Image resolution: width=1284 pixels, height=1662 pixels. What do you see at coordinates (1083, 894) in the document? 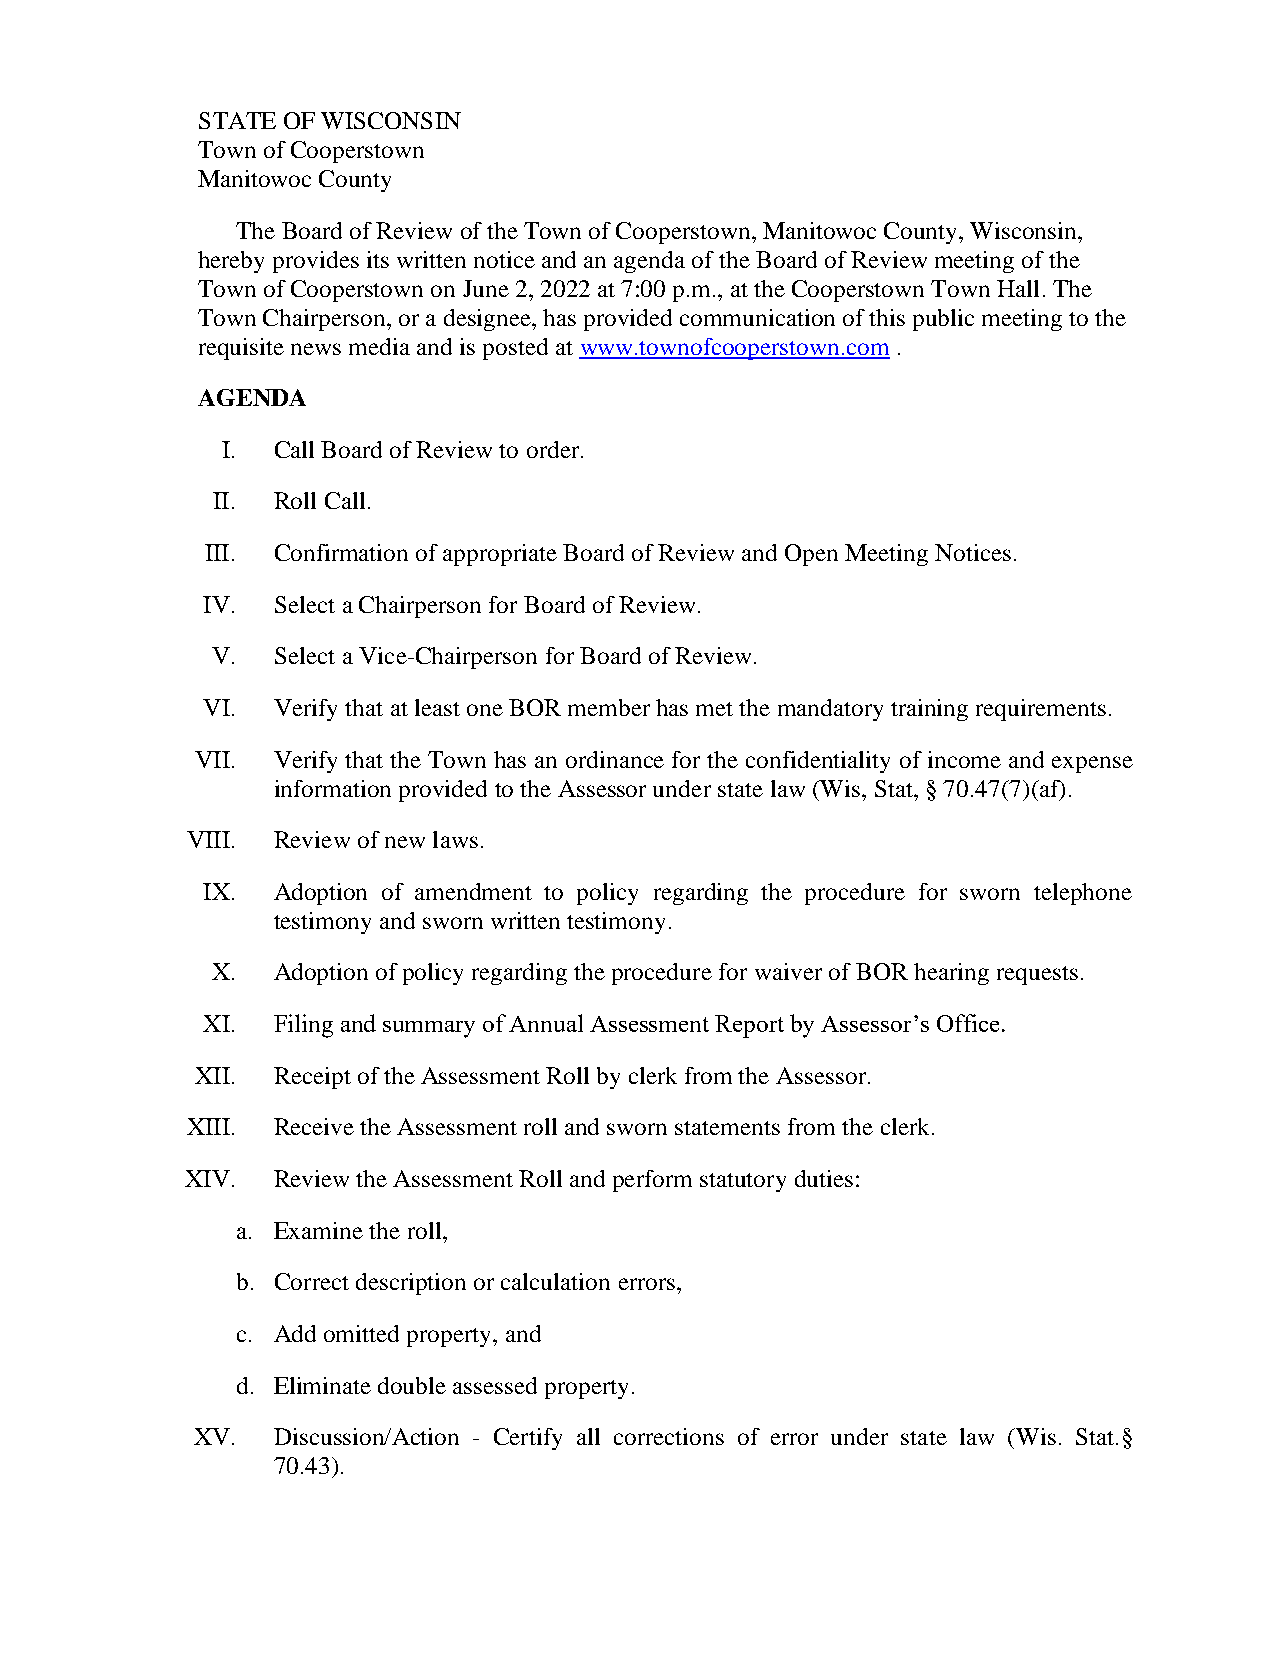
I see `telephone` at bounding box center [1083, 894].
